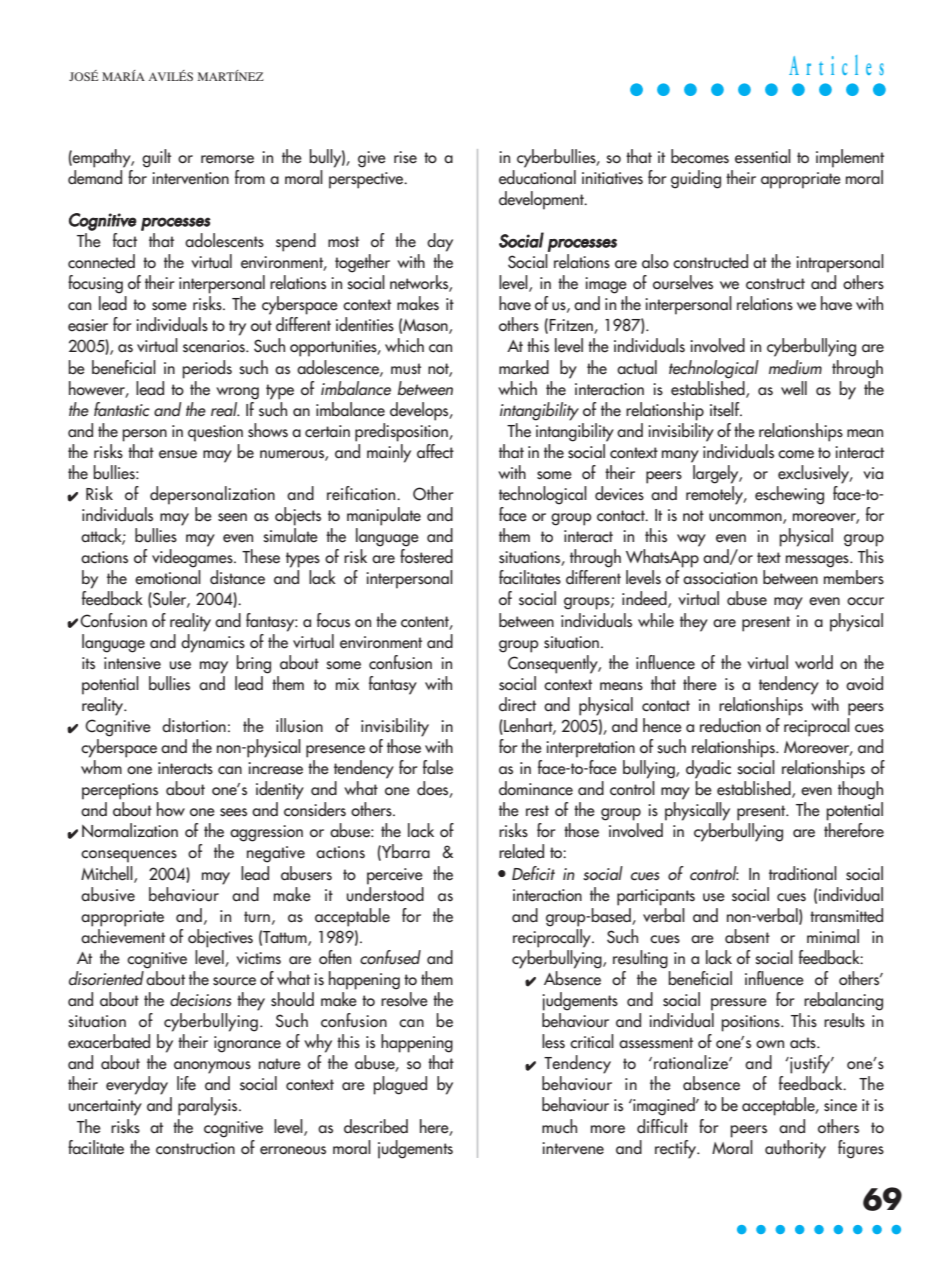 The image size is (952, 1270). Describe the element at coordinates (405, 157) in the image. I see `rise` at that location.
